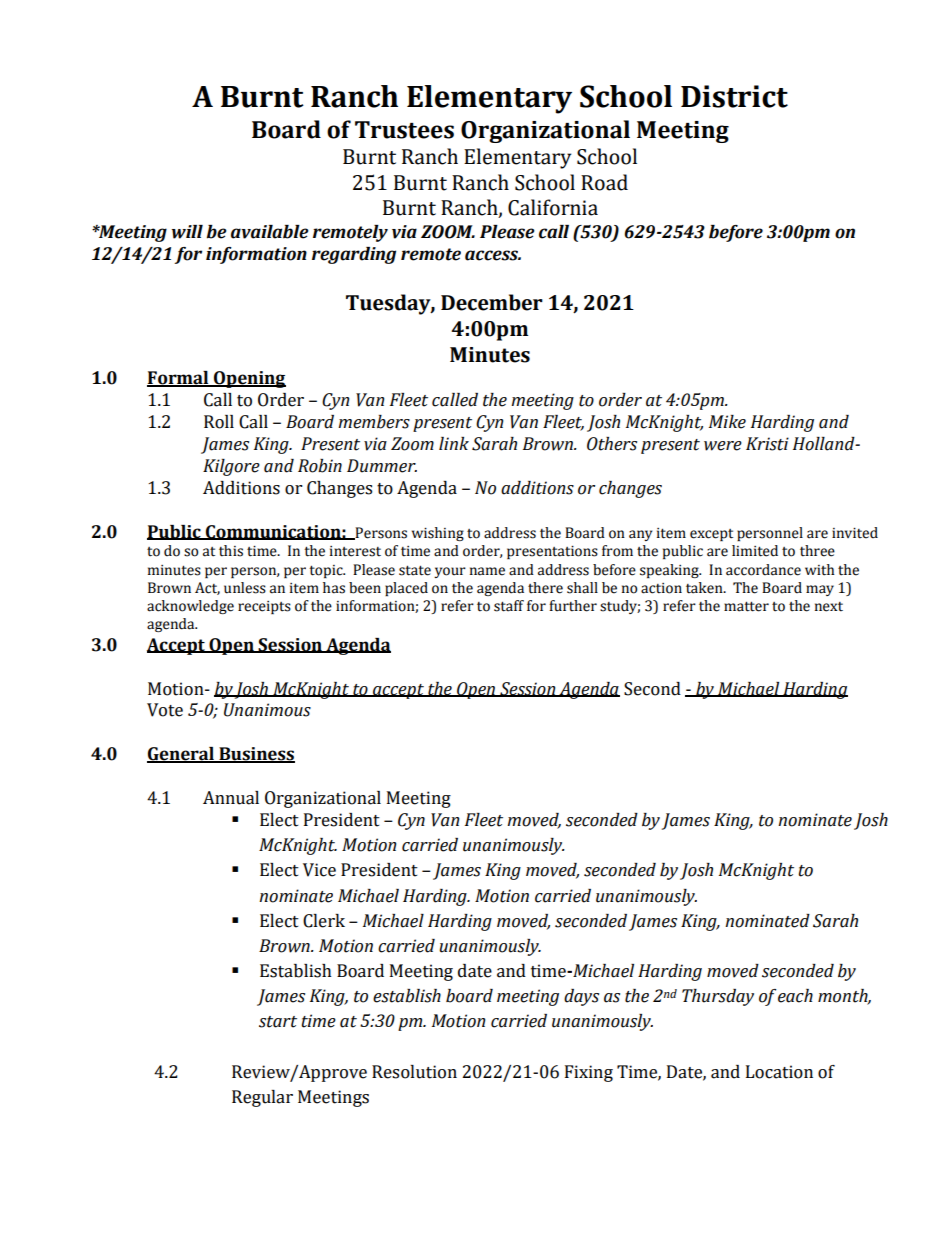 The height and width of the image is (1233, 952). I want to click on available, so click(270, 232).
